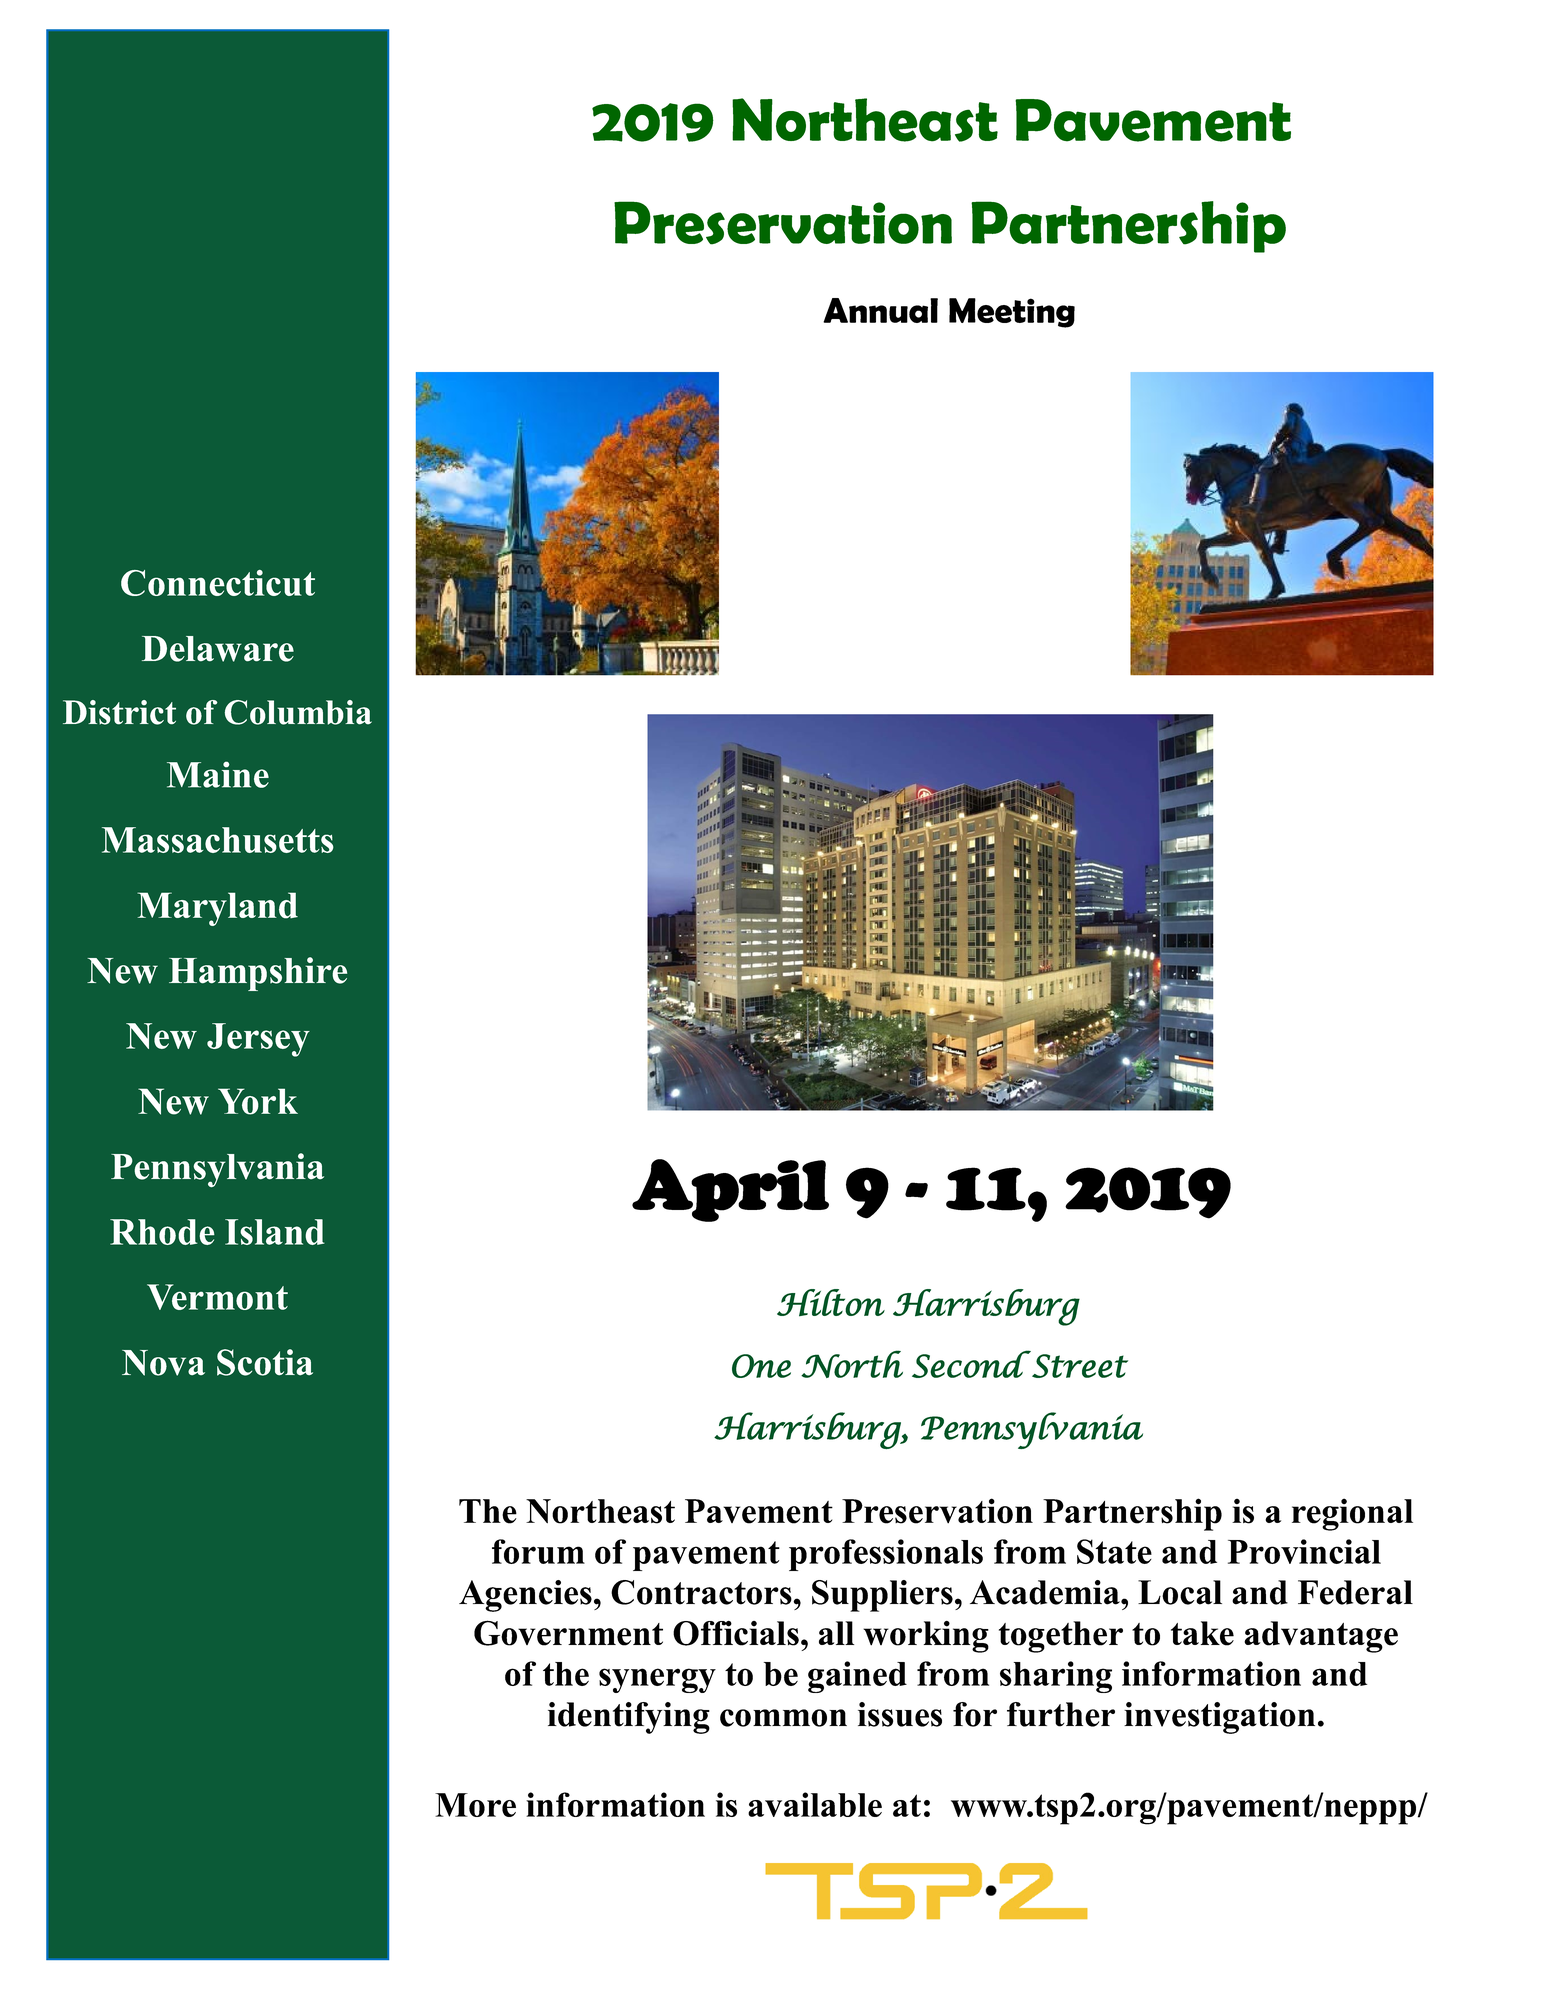 This image has width=1545, height=1999. Describe the element at coordinates (1012, 313) in the image. I see `Meeting` at that location.
